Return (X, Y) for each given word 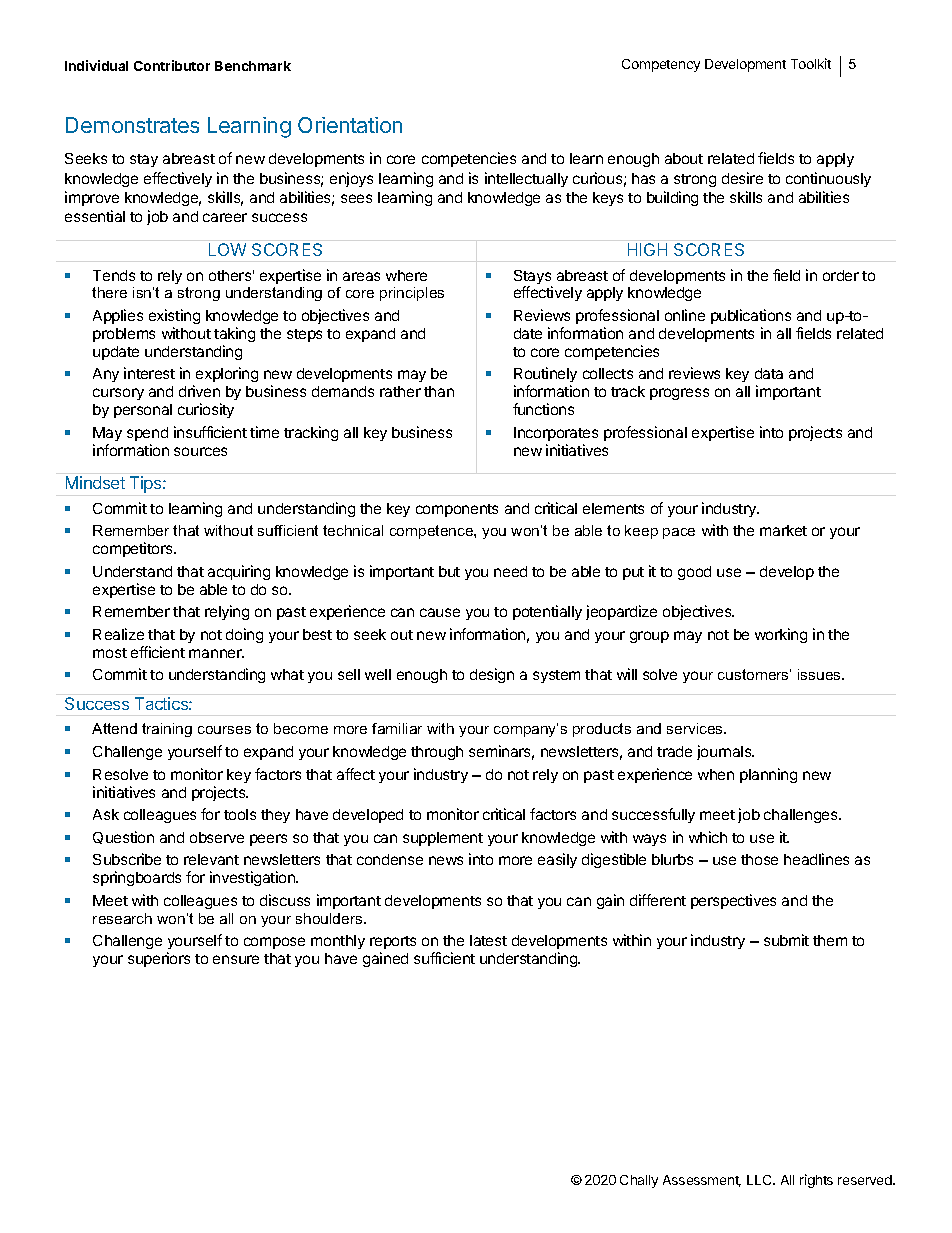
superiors (159, 959)
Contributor (172, 65)
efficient (158, 652)
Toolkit (811, 63)
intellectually (526, 179)
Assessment (702, 1181)
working (781, 635)
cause (440, 612)
